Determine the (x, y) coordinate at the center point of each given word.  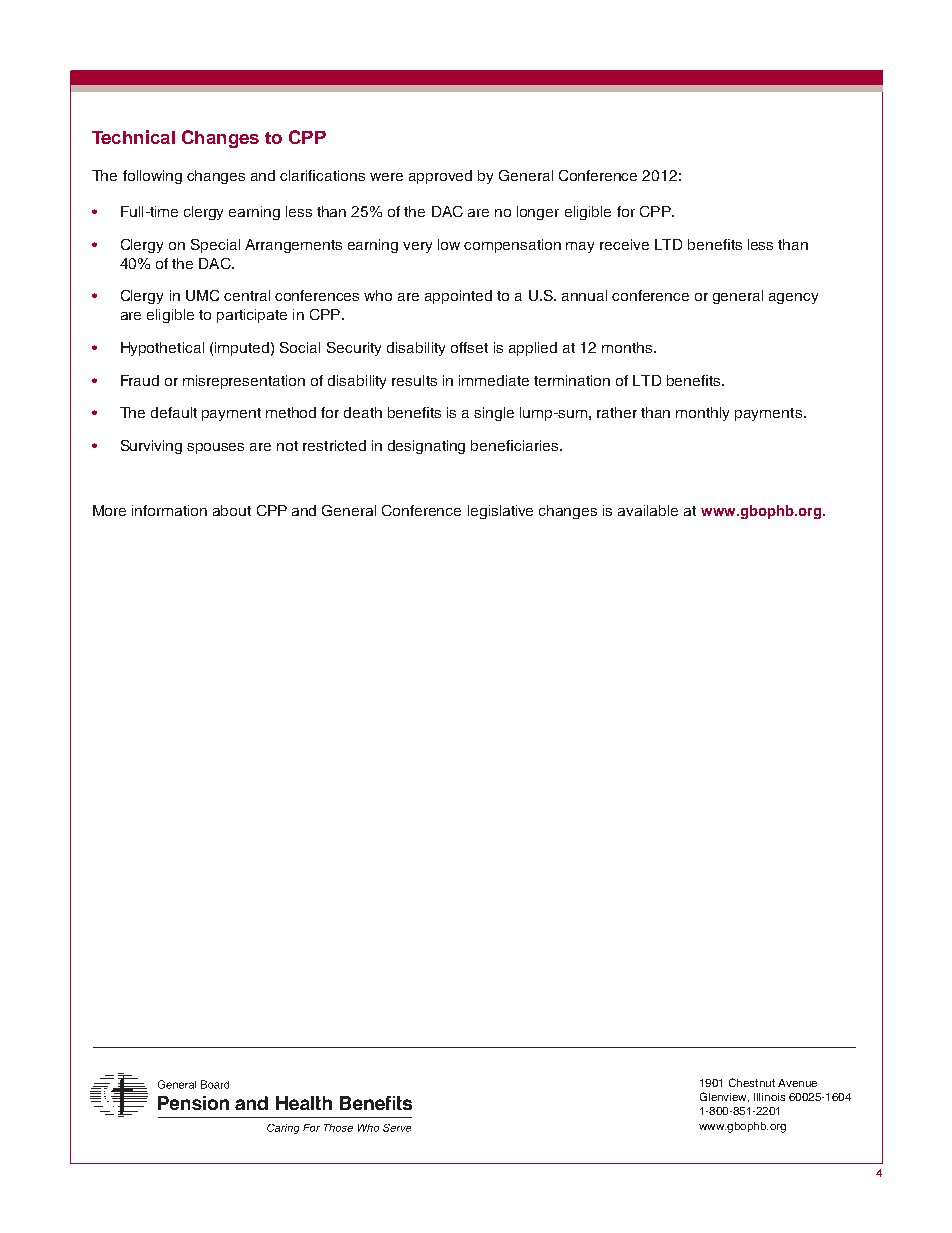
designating (426, 447)
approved (440, 177)
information (169, 510)
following (152, 177)
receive (624, 244)
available (648, 510)
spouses (215, 448)
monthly (702, 414)
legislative (500, 512)
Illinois (769, 1097)
